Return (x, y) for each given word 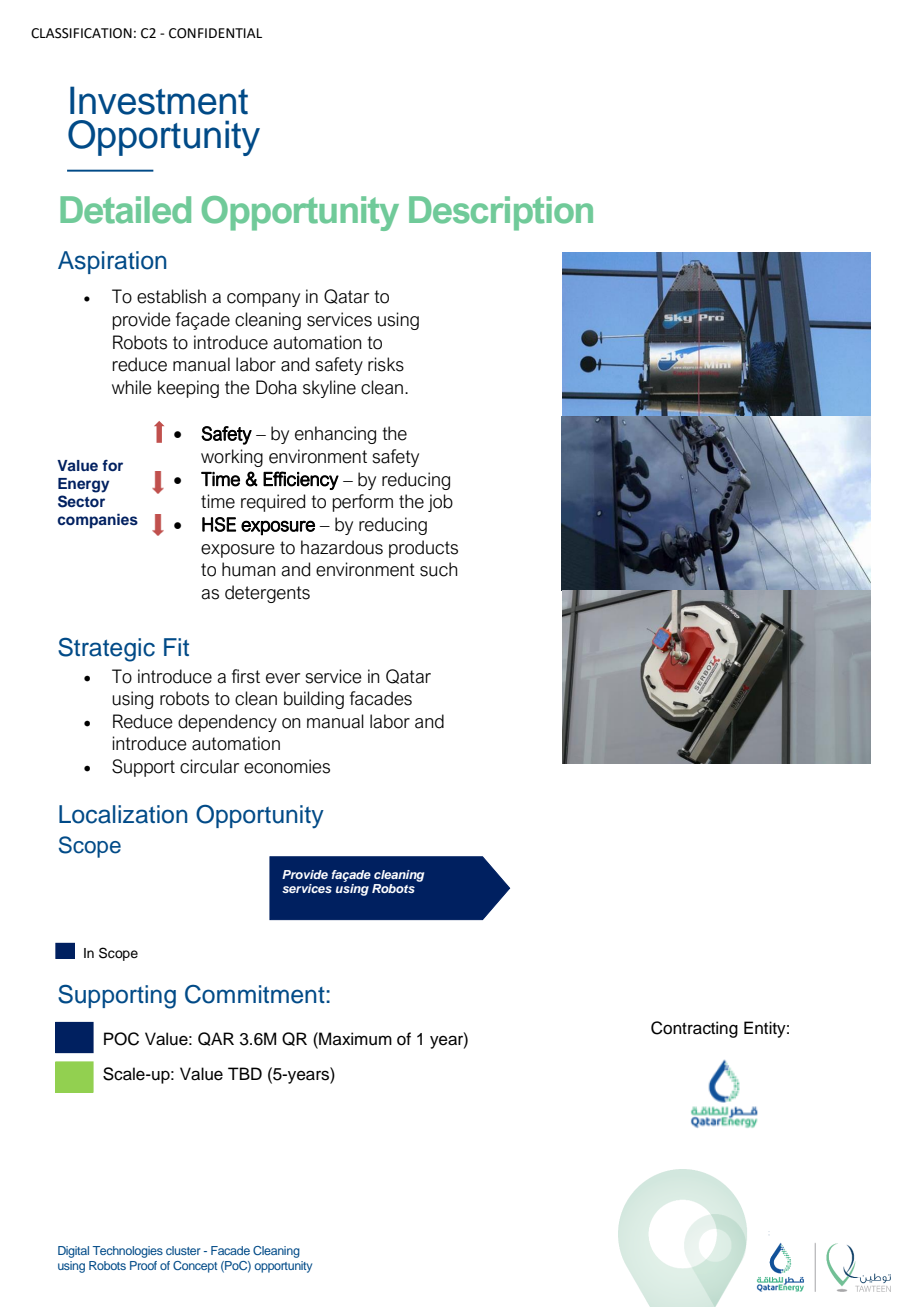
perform (362, 503)
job (440, 503)
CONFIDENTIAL (215, 33)
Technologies (128, 1252)
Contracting (694, 1029)
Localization (123, 814)
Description (501, 213)
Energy (83, 485)
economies (287, 766)
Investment (159, 100)
